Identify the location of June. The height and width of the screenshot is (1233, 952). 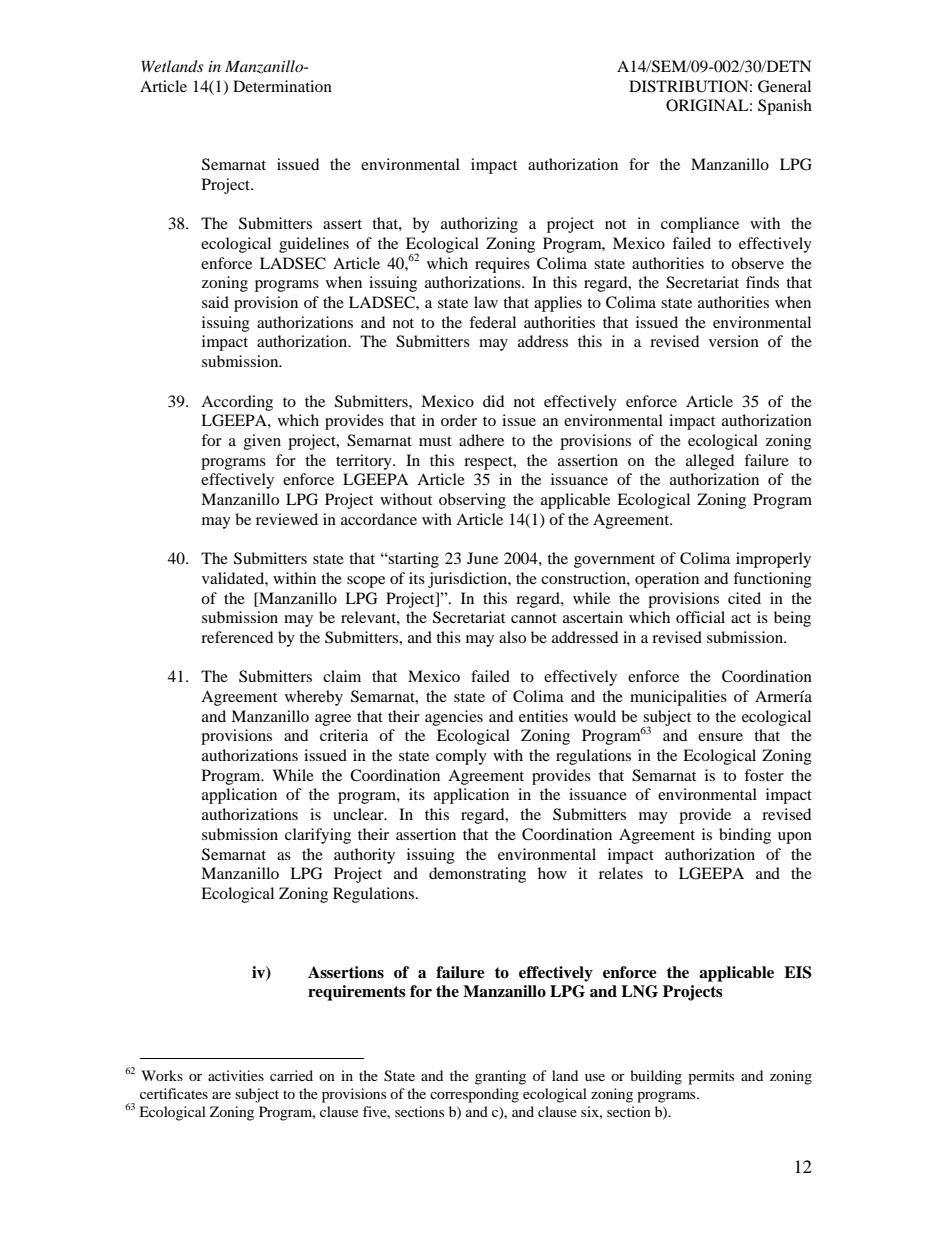
(482, 558).
